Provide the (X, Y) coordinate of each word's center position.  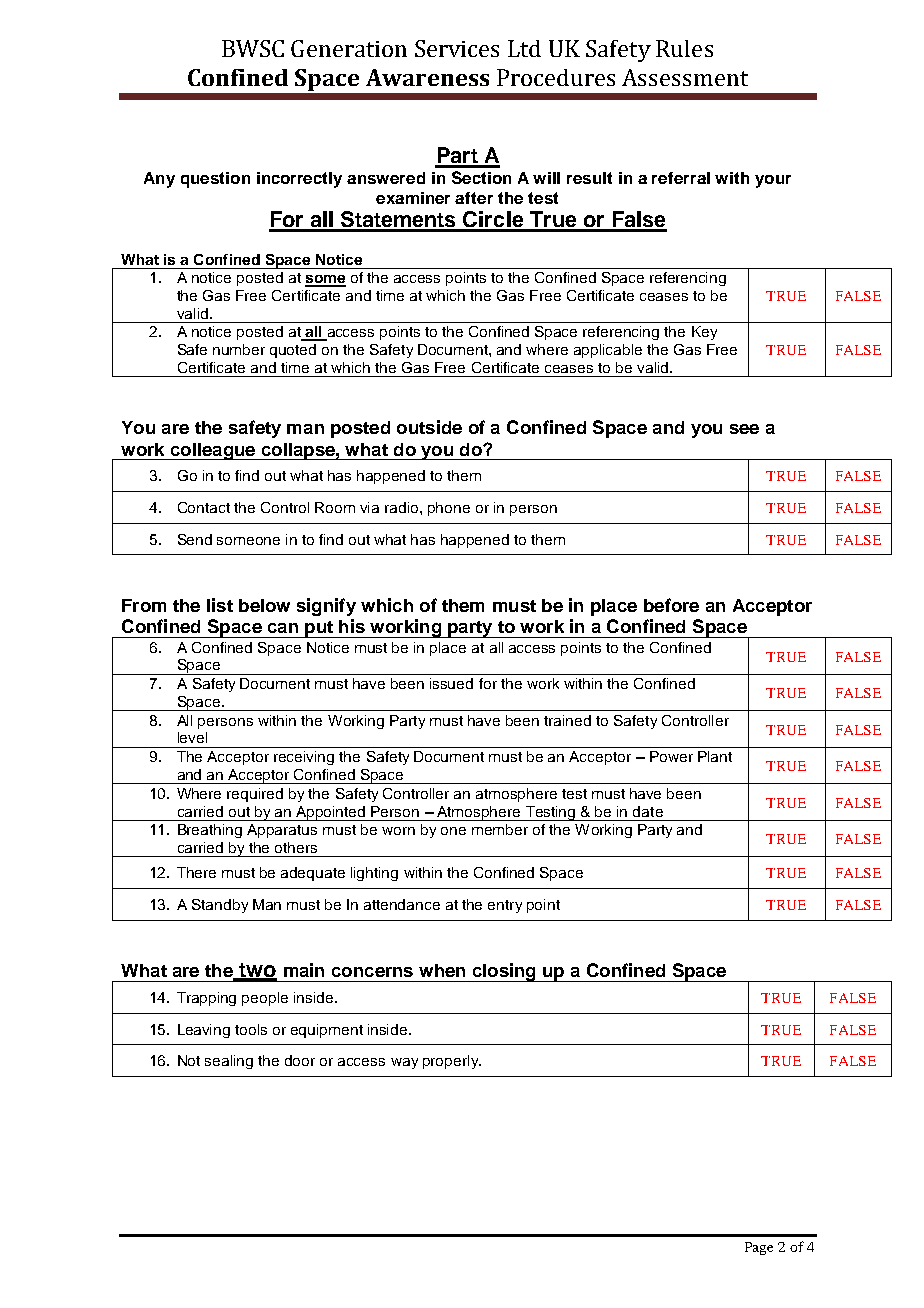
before (671, 605)
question (215, 180)
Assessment (685, 77)
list (220, 605)
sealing (229, 1062)
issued (451, 683)
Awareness (427, 77)
